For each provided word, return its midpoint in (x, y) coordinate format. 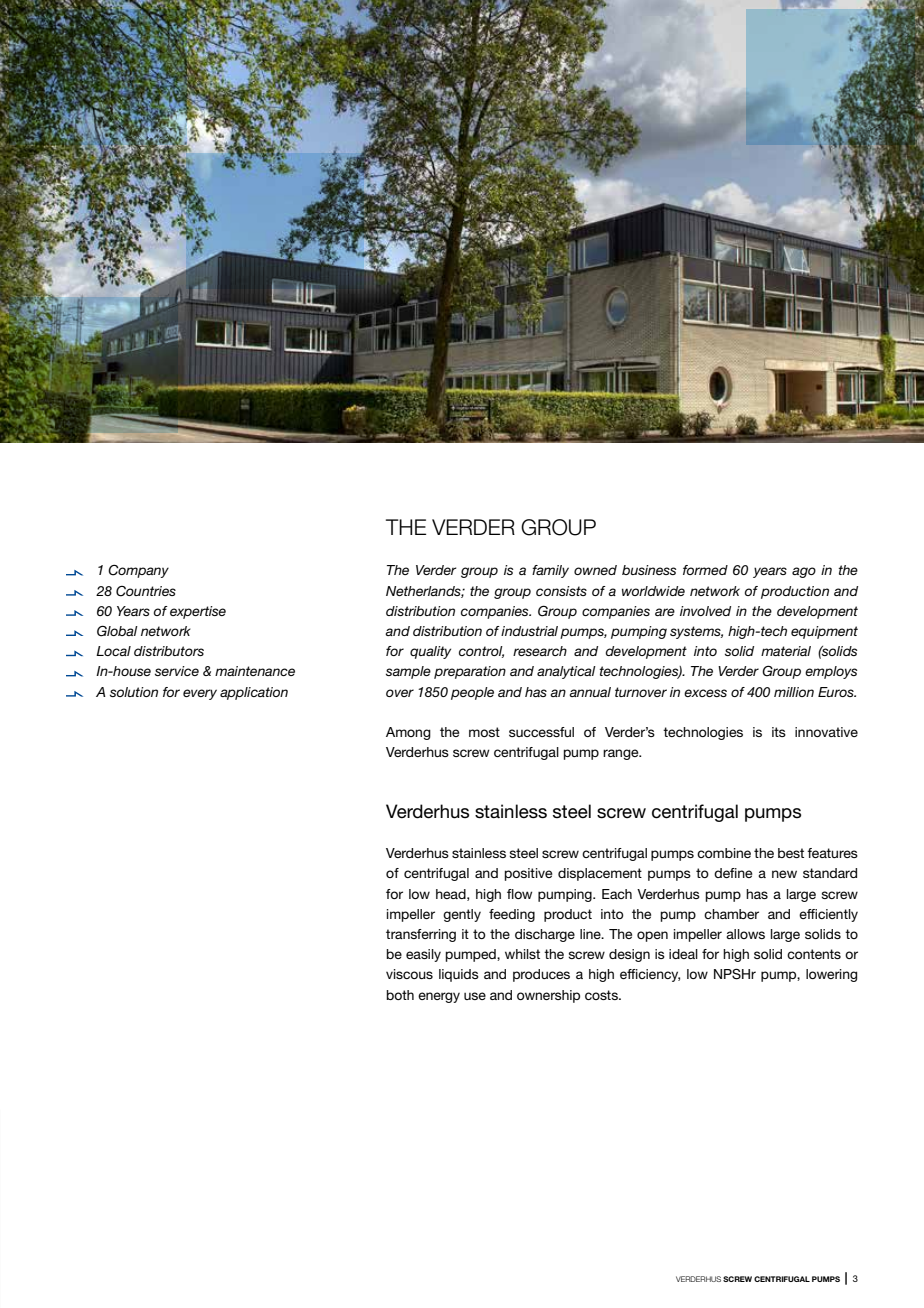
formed (705, 570)
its (779, 732)
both (400, 995)
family (550, 571)
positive (529, 874)
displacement (600, 874)
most (484, 732)
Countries (146, 591)
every (200, 694)
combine (724, 853)
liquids (459, 975)
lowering (831, 975)
